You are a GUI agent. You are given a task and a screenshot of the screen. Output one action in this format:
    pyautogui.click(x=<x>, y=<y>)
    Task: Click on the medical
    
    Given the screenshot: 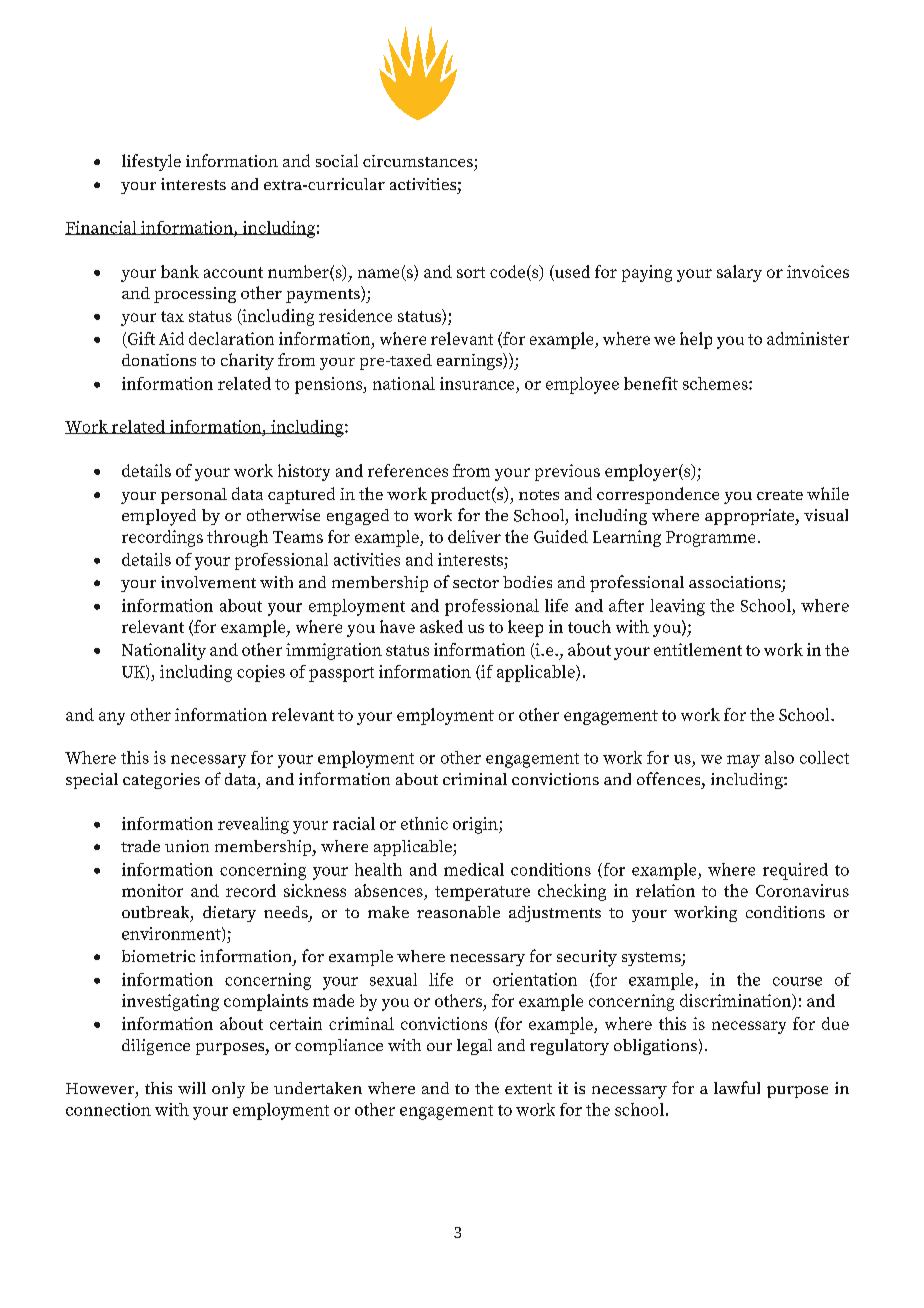 What is the action you would take?
    pyautogui.click(x=474, y=869)
